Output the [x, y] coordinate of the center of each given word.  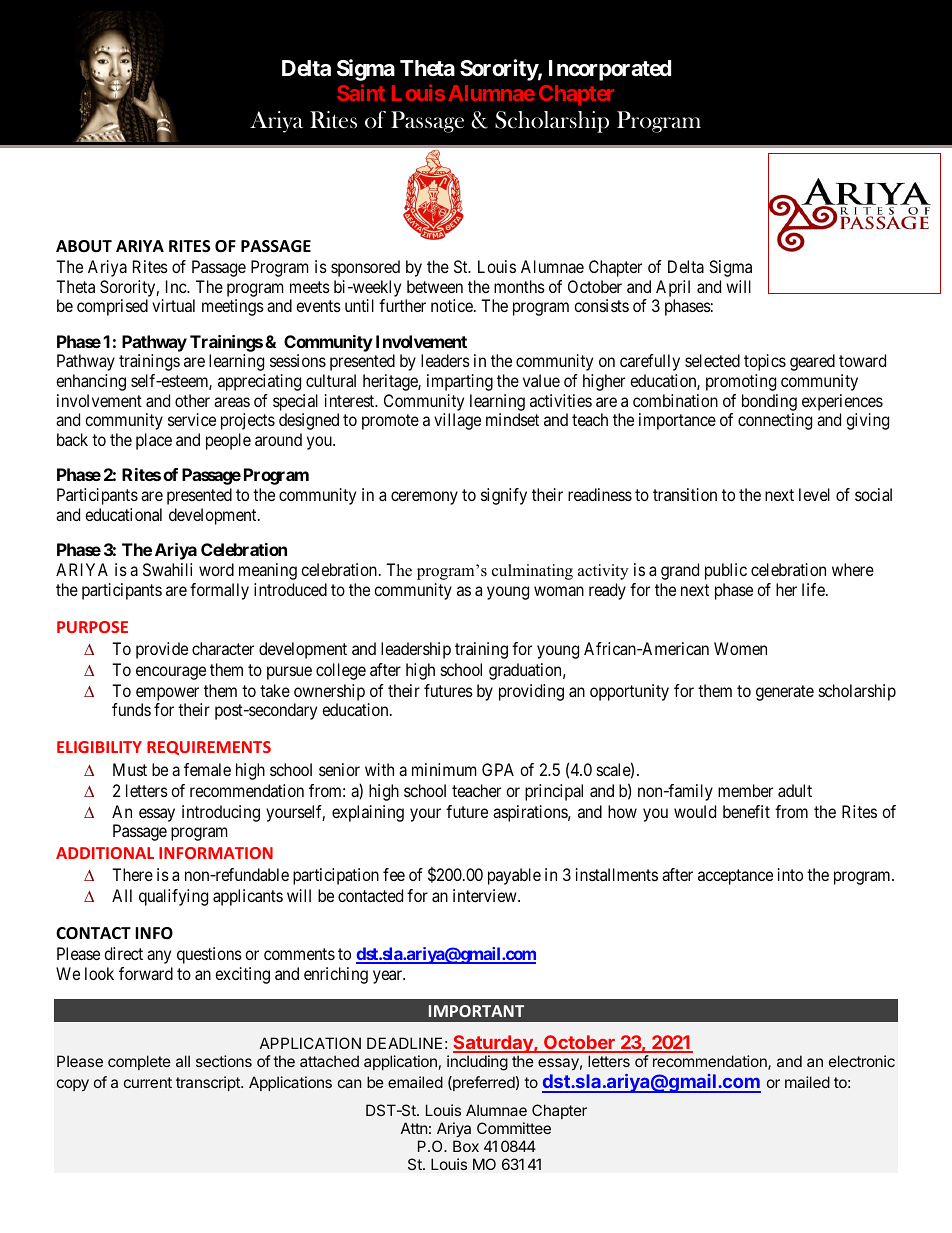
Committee [514, 1128]
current [148, 1082]
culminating [532, 572]
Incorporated [610, 70]
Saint [361, 92]
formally [219, 591]
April [673, 288]
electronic [862, 1061]
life [814, 589]
